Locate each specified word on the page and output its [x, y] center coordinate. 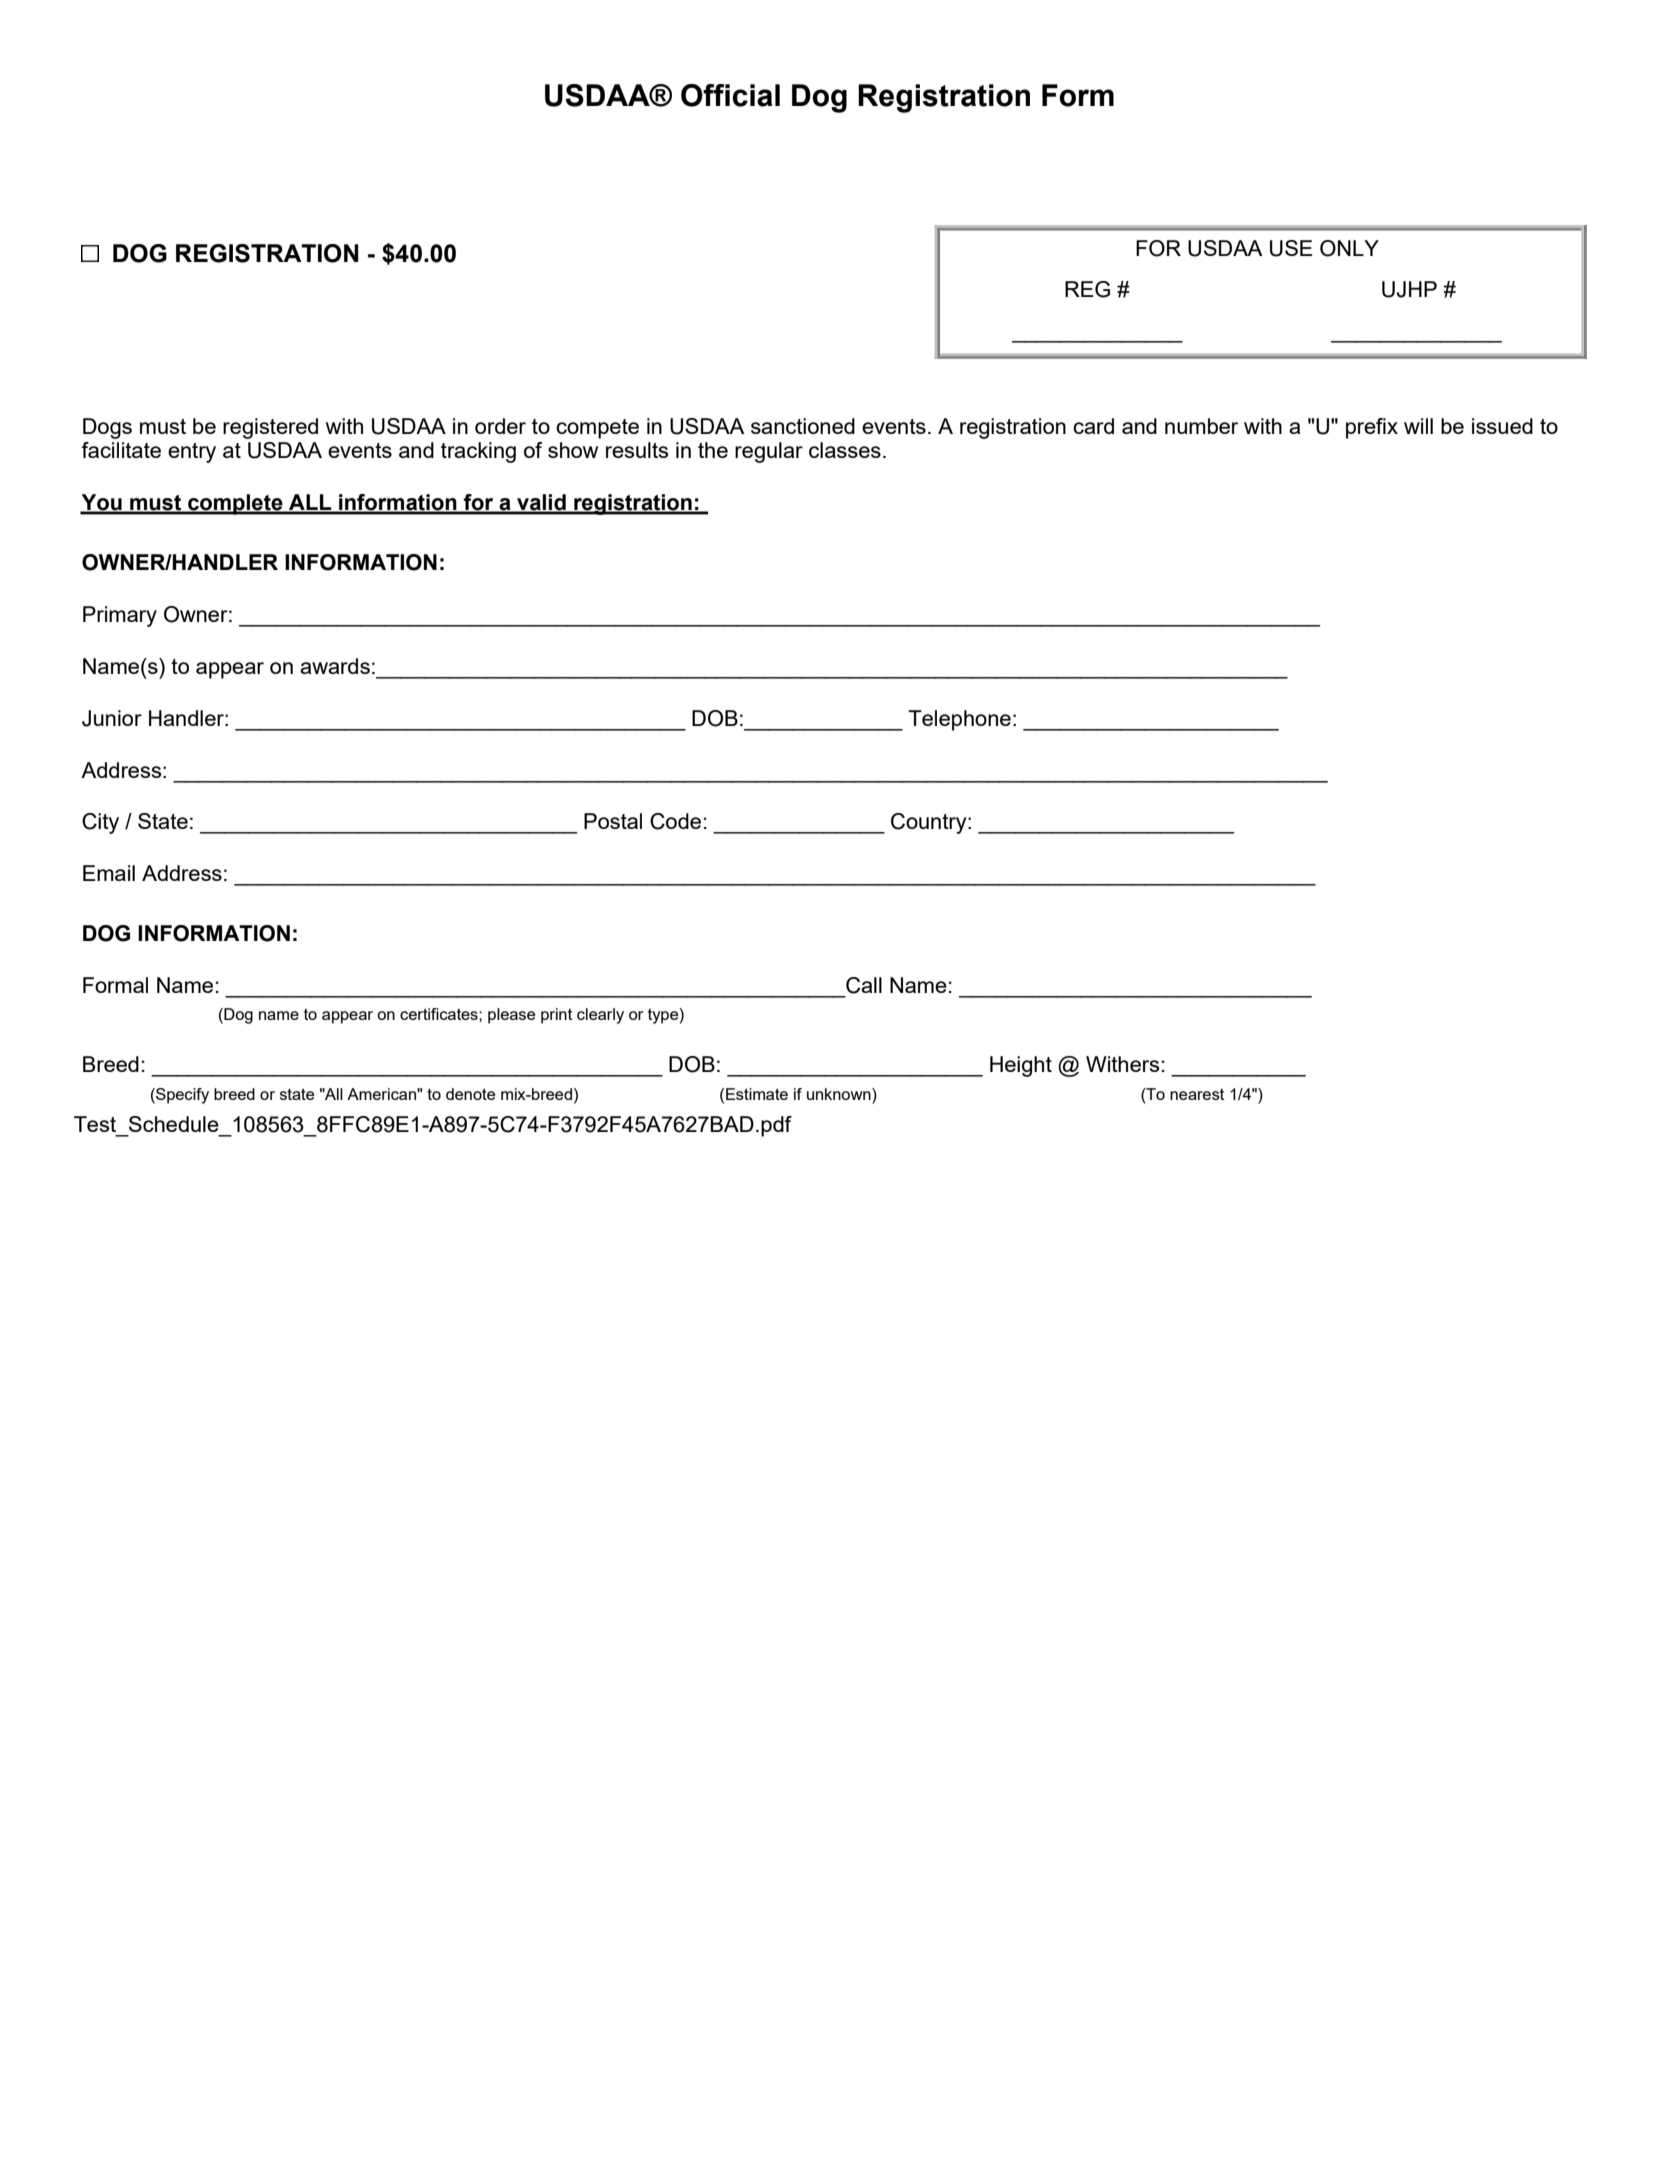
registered [270, 428]
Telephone [959, 720]
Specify [181, 1096]
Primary [120, 616]
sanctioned [803, 426]
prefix [1372, 428]
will [1418, 426]
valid [541, 503]
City [100, 823]
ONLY [1349, 248]
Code [675, 821]
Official [730, 95]
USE [1291, 248]
